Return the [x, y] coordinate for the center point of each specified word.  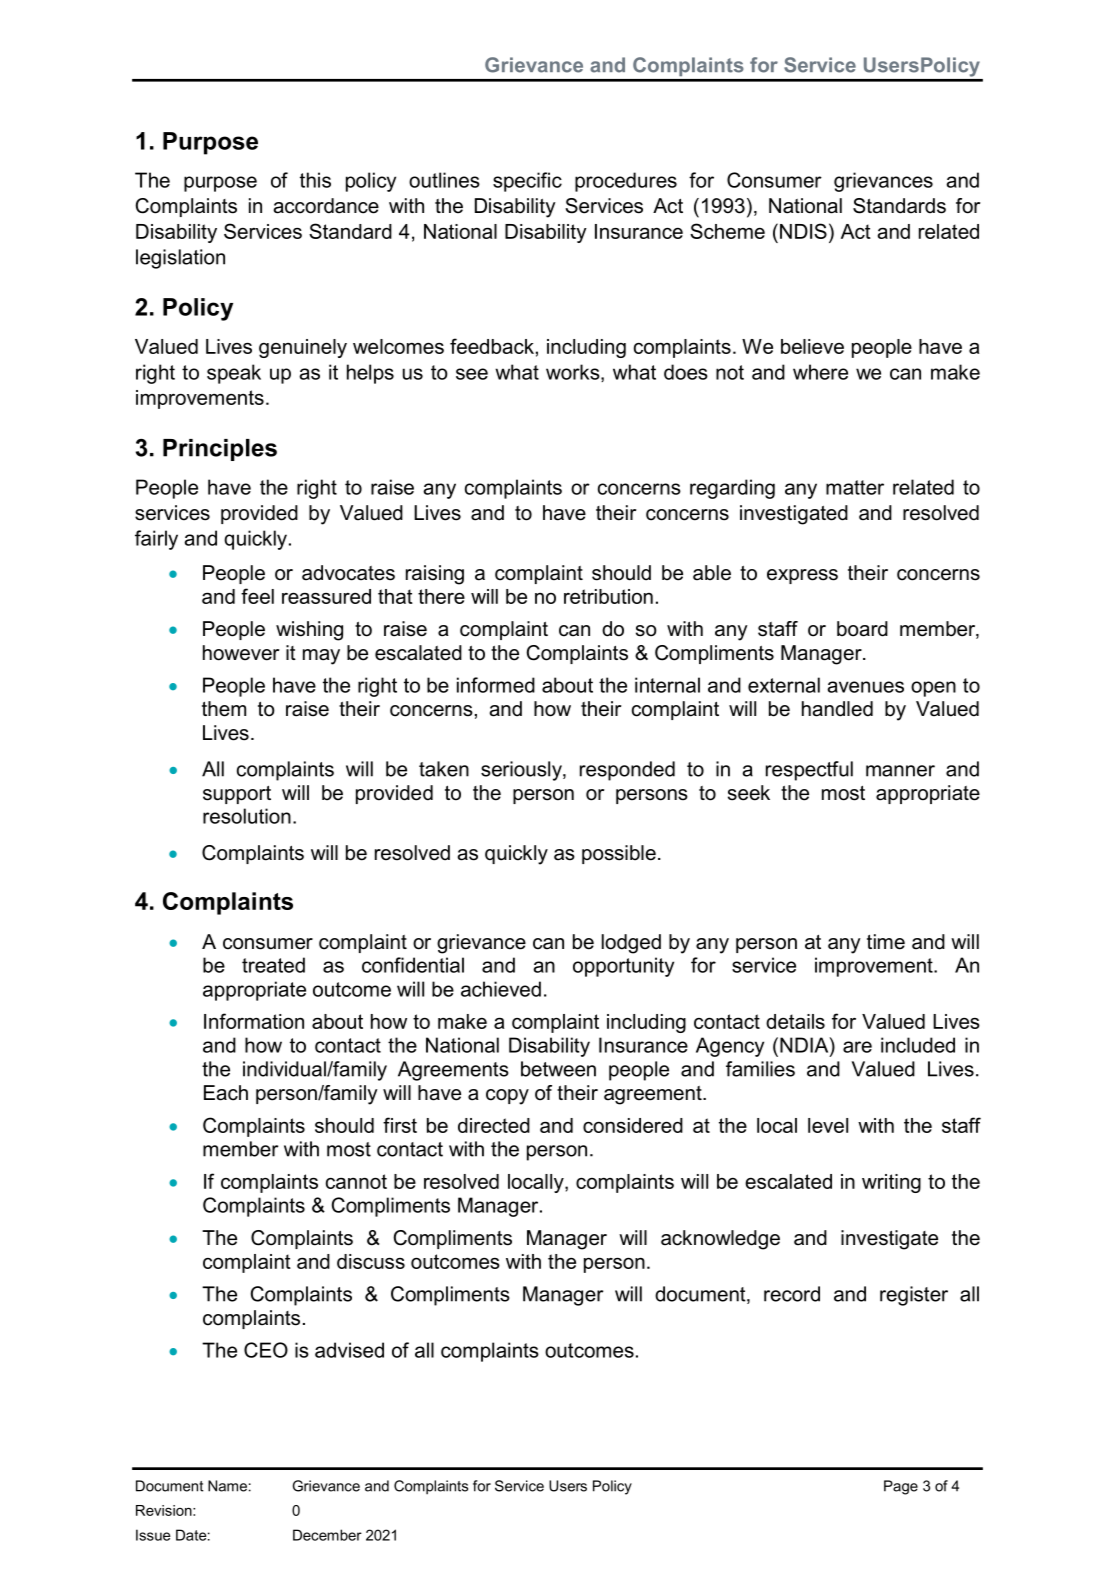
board [862, 629]
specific [527, 182]
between [558, 1069]
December [327, 1535]
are [857, 1047]
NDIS [803, 231]
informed [496, 685]
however [241, 653]
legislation [180, 259]
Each [226, 1093]
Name [227, 1486]
